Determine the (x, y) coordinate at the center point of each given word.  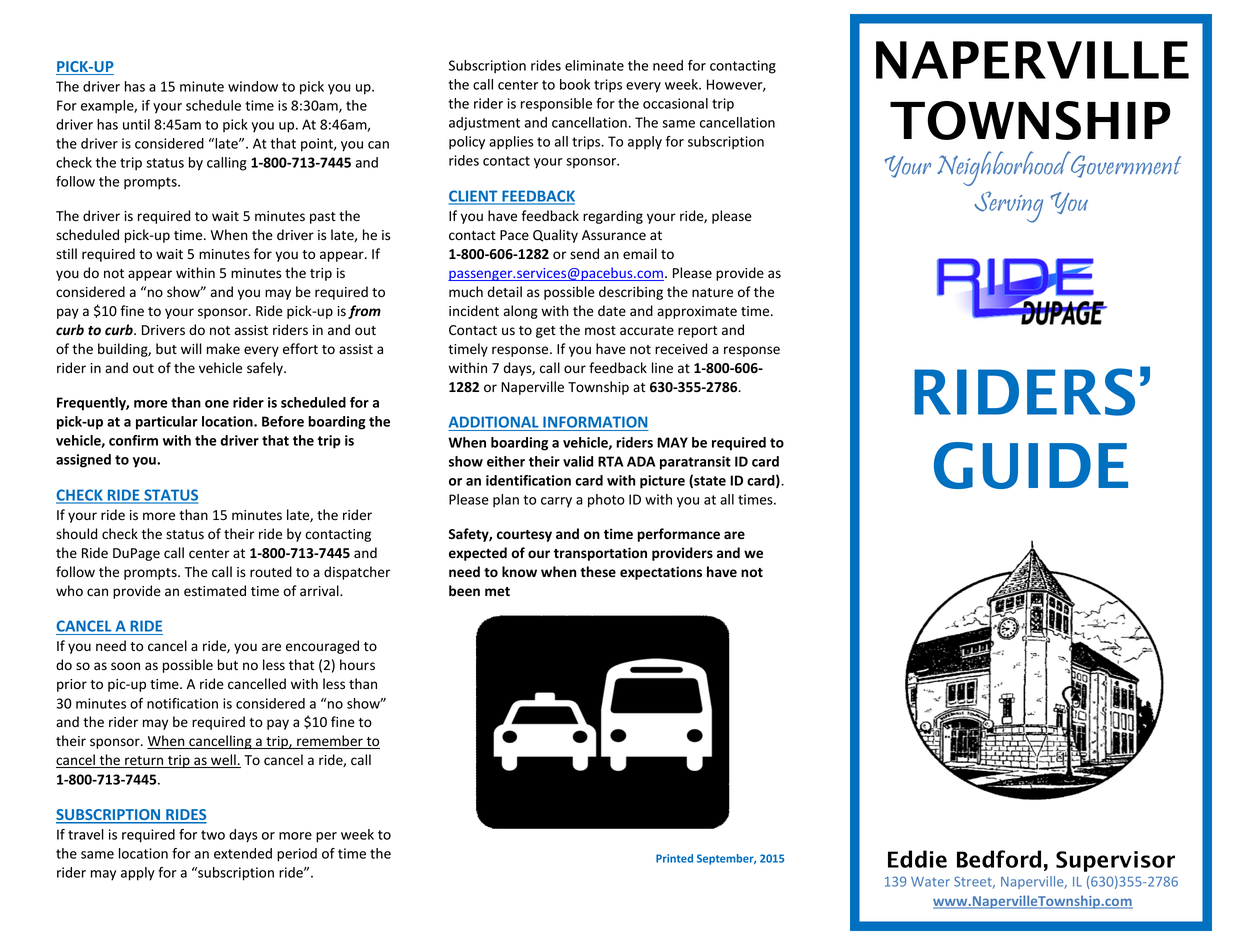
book (575, 84)
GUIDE (1031, 465)
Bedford (999, 859)
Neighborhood (1004, 168)
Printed (674, 858)
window (253, 86)
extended (243, 853)
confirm (133, 440)
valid (578, 461)
